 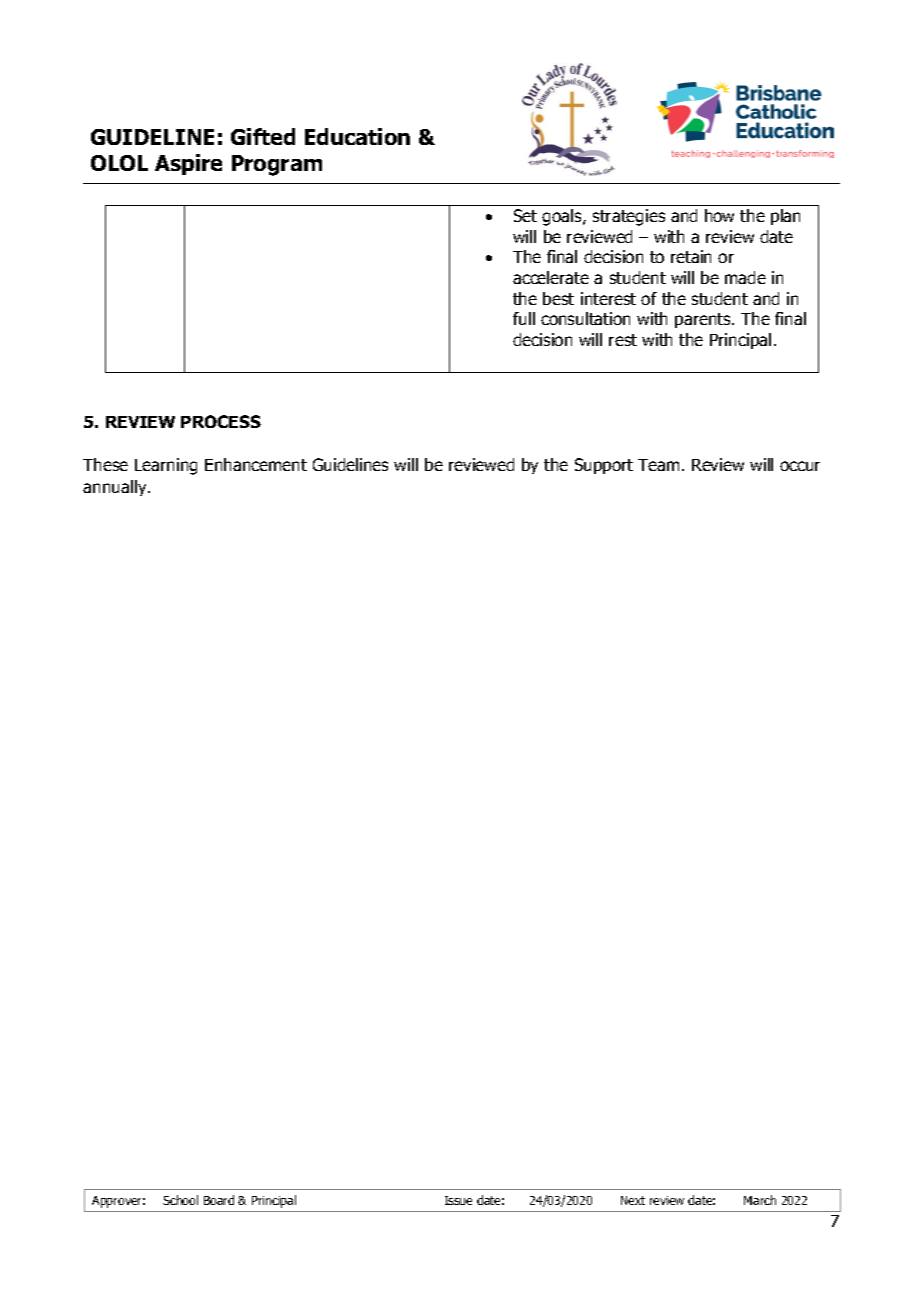 What do you see at coordinates (719, 215) in the screenshot?
I see `how` at bounding box center [719, 215].
